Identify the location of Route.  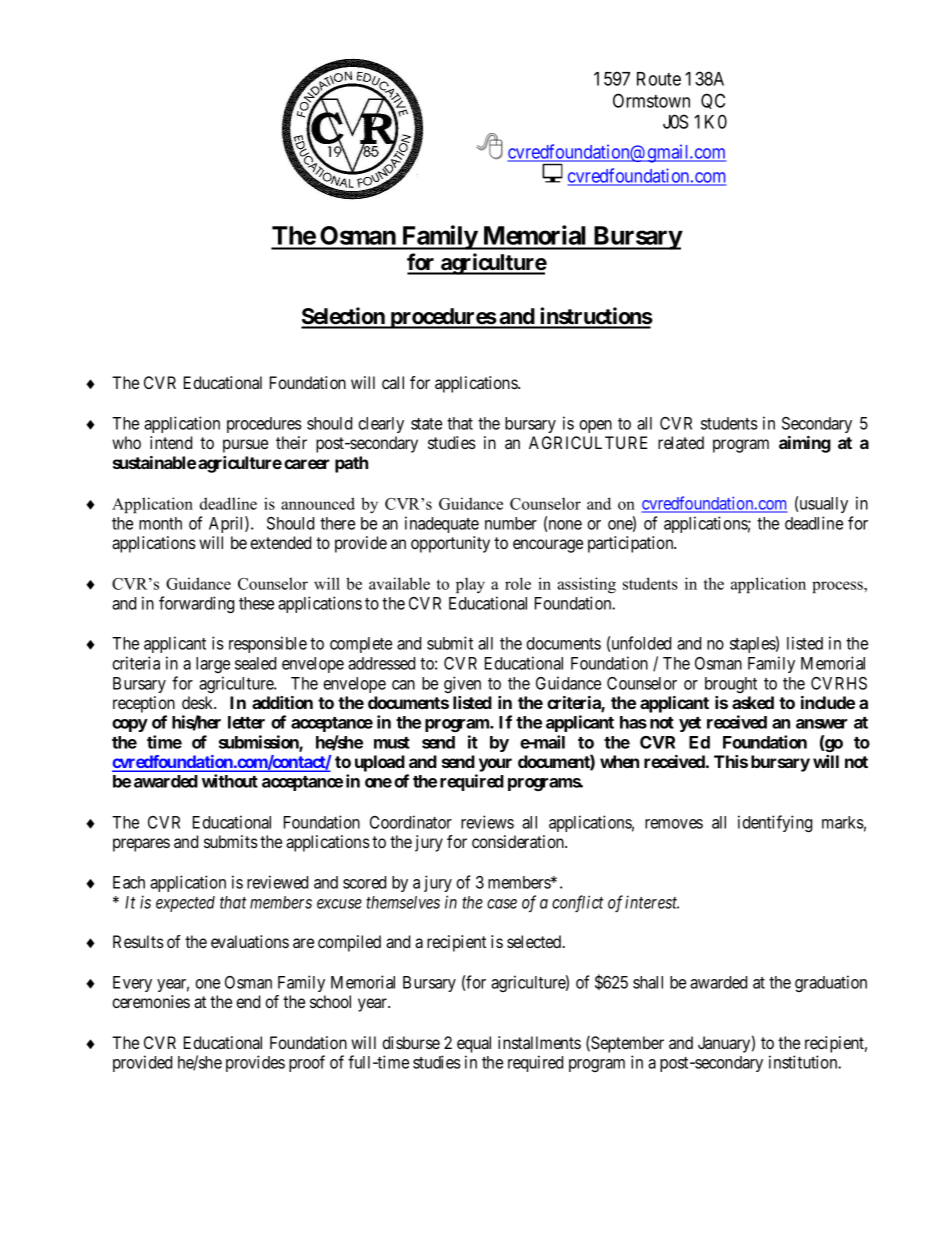
(659, 79).
